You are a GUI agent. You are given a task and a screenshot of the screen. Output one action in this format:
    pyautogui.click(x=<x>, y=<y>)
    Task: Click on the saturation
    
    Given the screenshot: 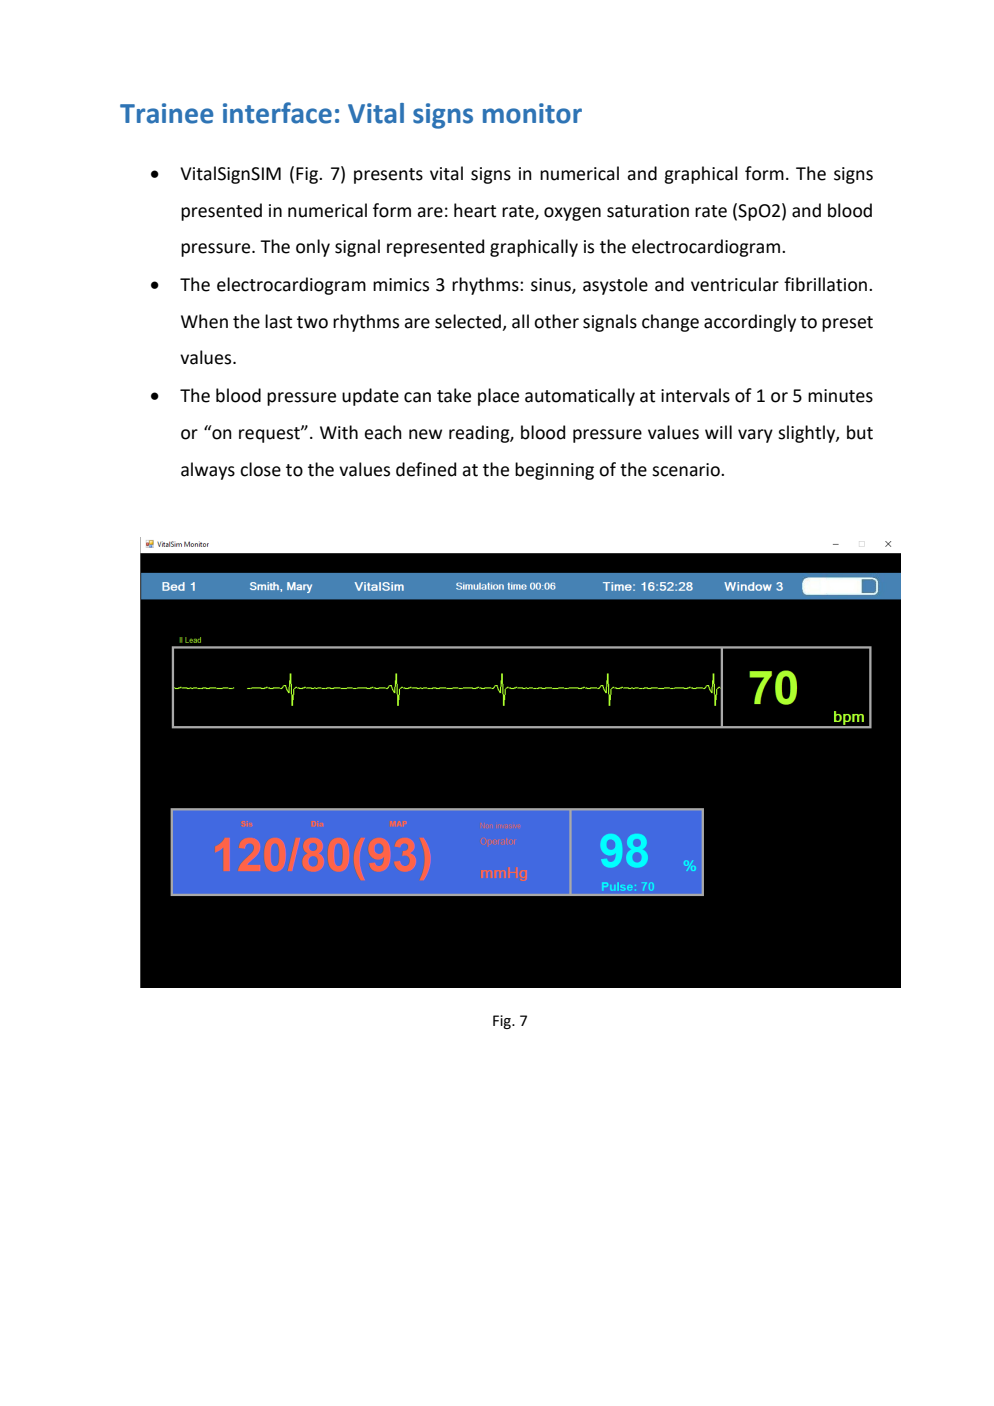 What is the action you would take?
    pyautogui.click(x=648, y=211)
